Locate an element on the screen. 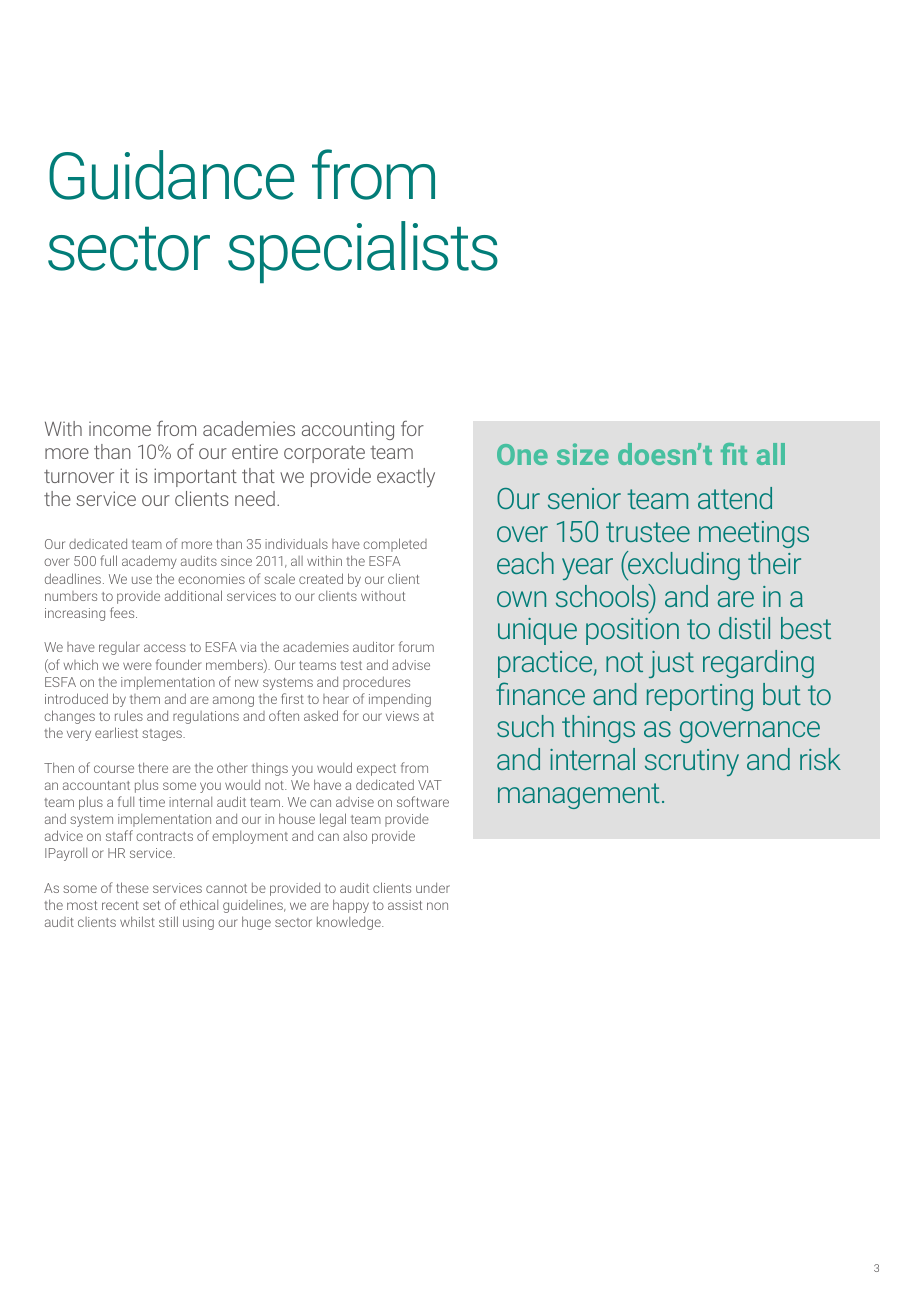 This screenshot has height=1308, width=924. completed is located at coordinates (395, 545).
